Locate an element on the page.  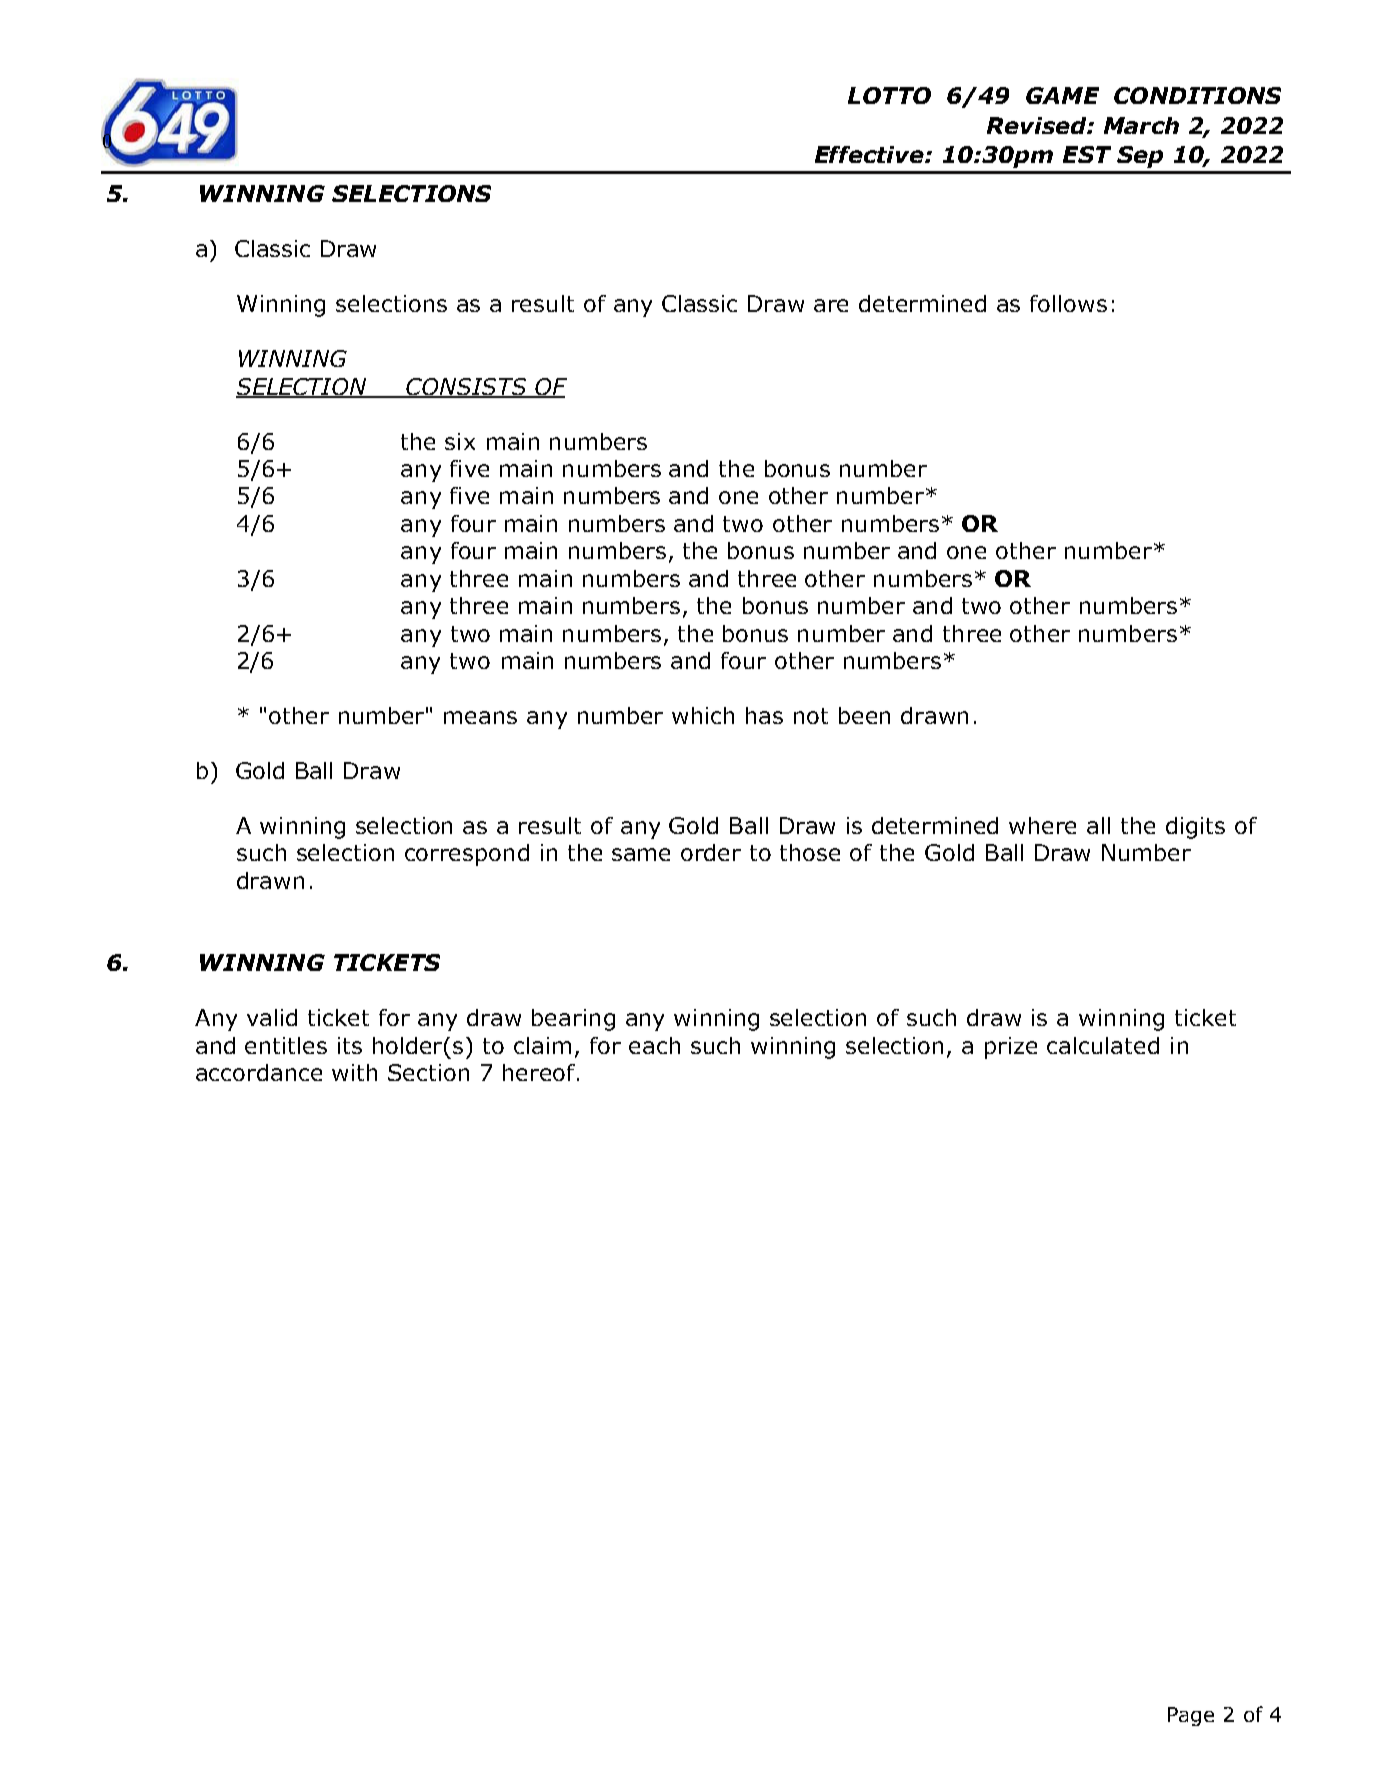
Page is located at coordinates (1191, 1716).
